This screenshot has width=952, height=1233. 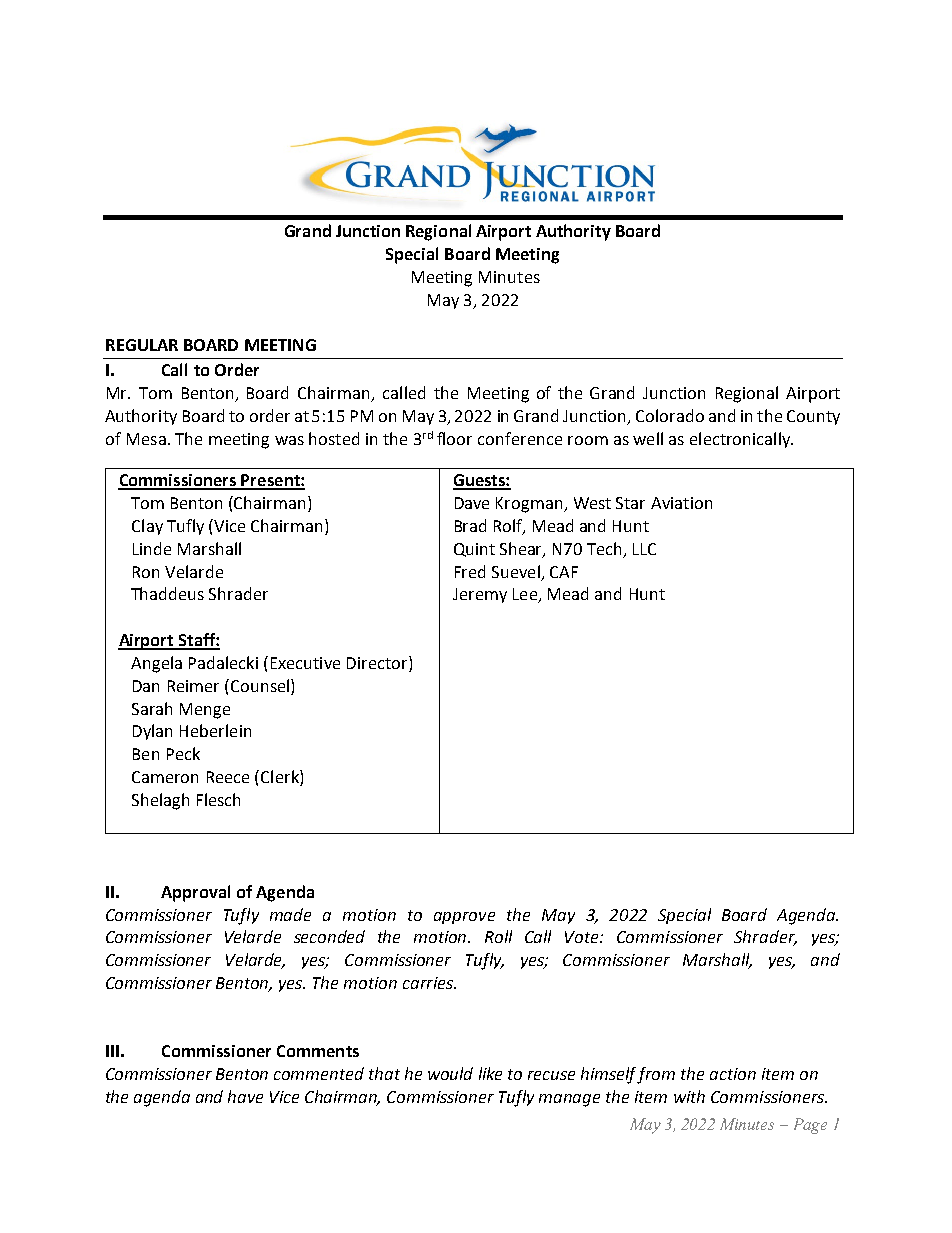 I want to click on Approval, so click(x=195, y=893).
